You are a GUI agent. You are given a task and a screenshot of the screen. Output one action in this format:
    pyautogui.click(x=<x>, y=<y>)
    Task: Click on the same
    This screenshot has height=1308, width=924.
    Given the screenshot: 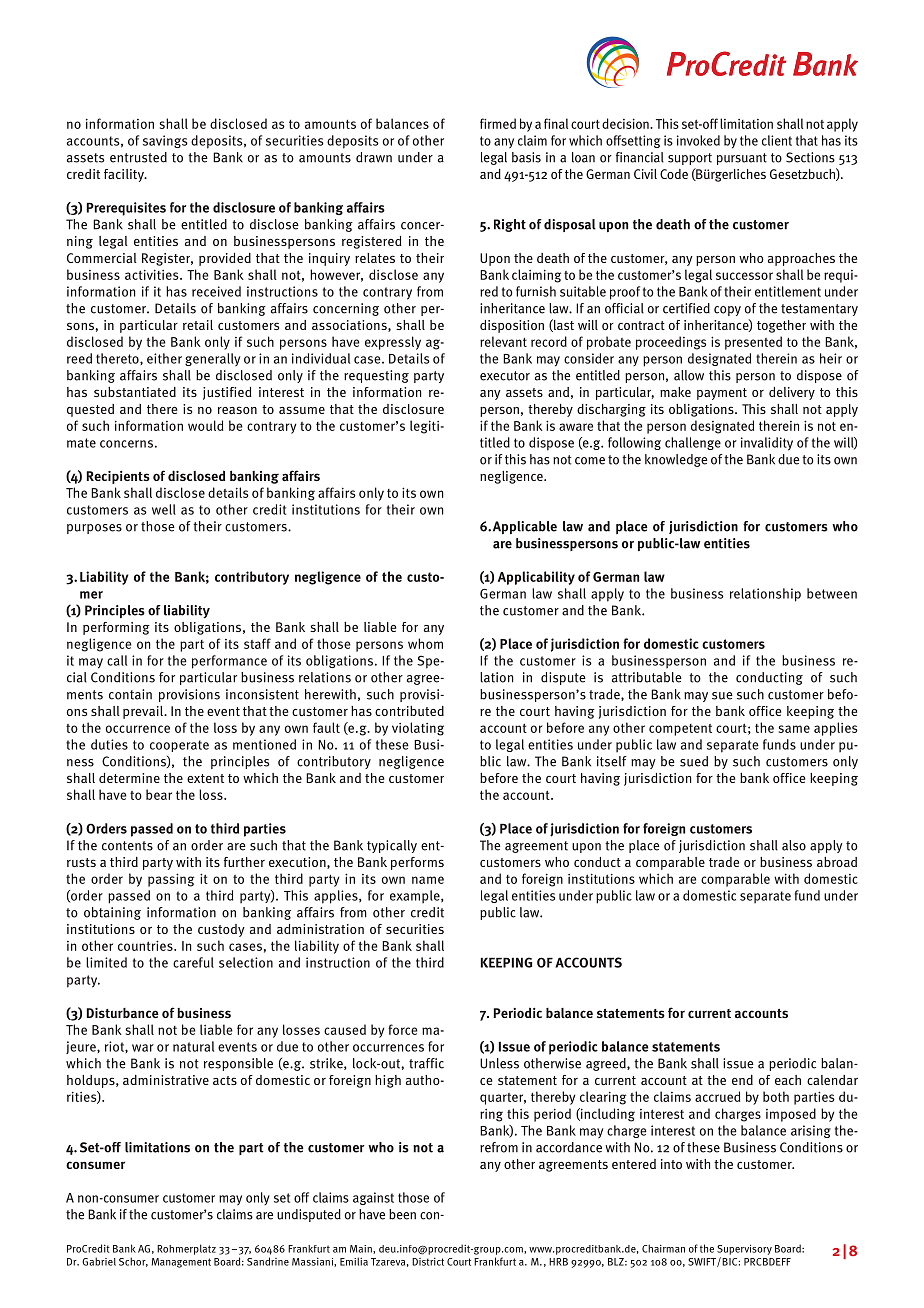 What is the action you would take?
    pyautogui.click(x=794, y=729)
